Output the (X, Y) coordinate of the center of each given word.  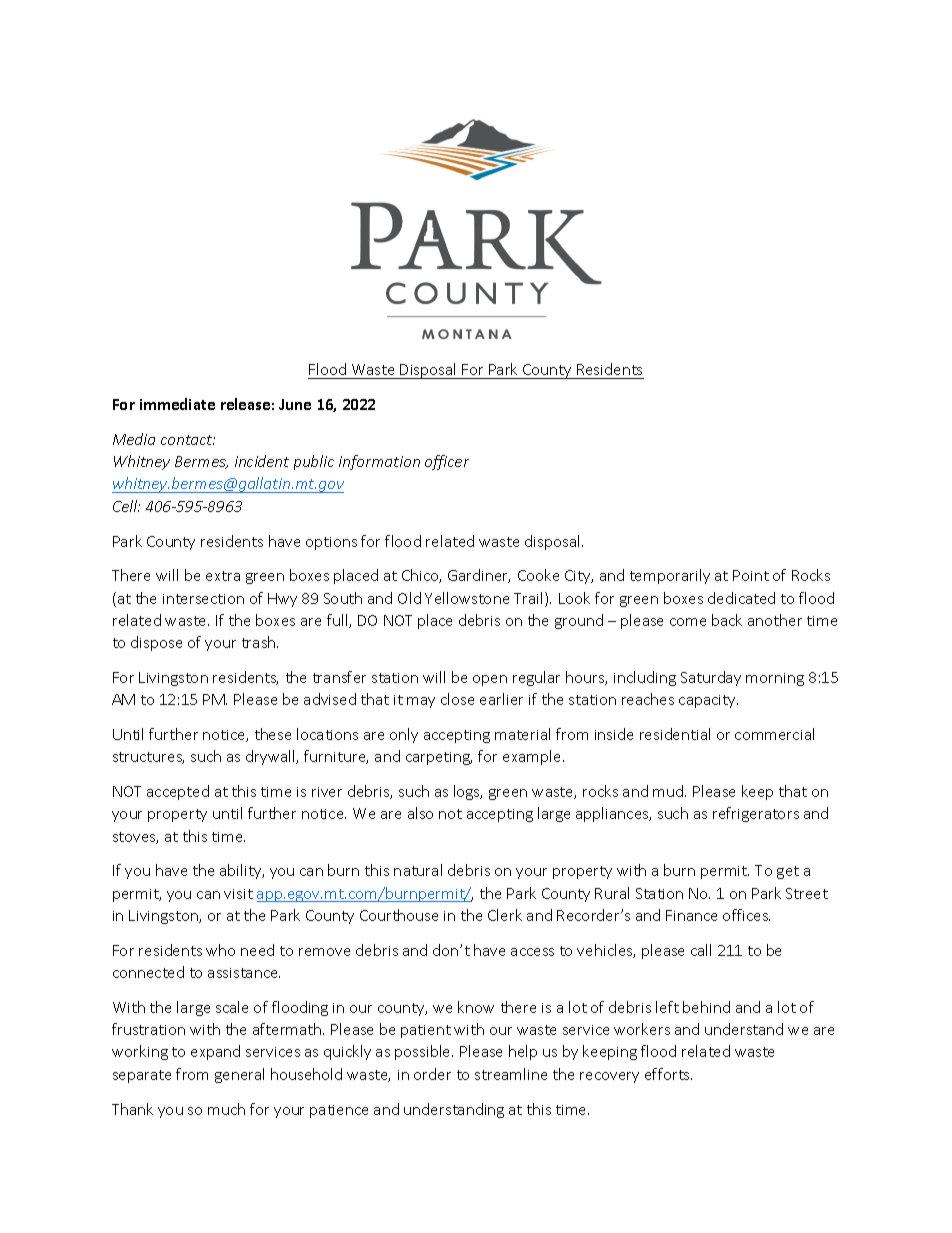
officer (447, 462)
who (220, 950)
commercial (774, 734)
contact (188, 440)
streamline (511, 1074)
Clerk (505, 915)
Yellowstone (467, 598)
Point (751, 575)
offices (746, 915)
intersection (203, 599)
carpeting (439, 758)
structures (148, 758)
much (226, 1109)
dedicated (741, 598)
